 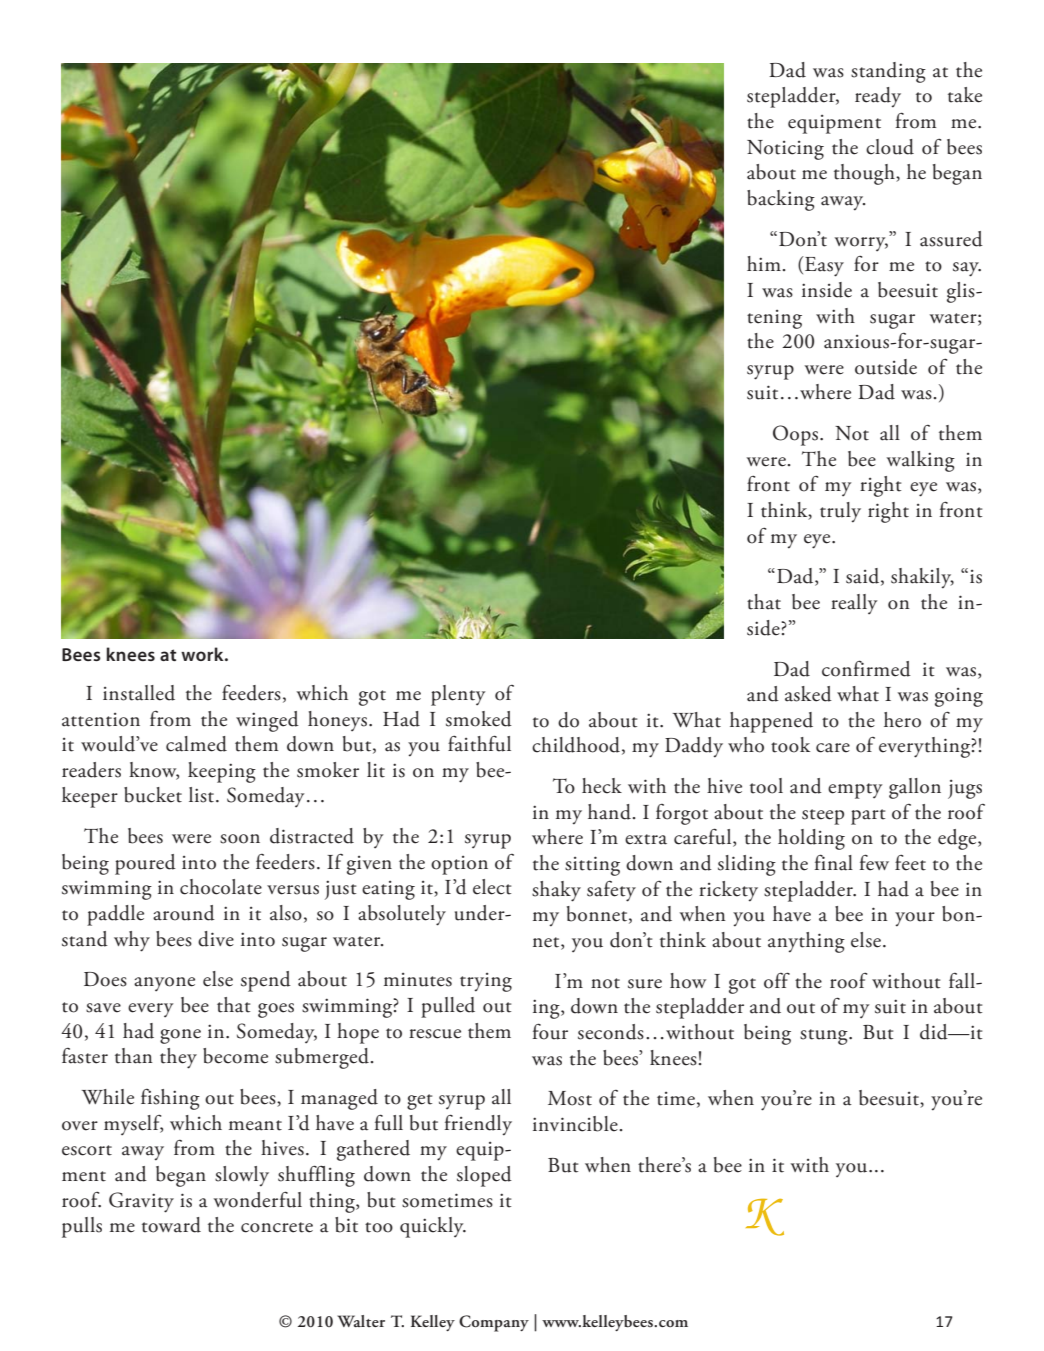 I want to click on Company, so click(x=494, y=1323).
